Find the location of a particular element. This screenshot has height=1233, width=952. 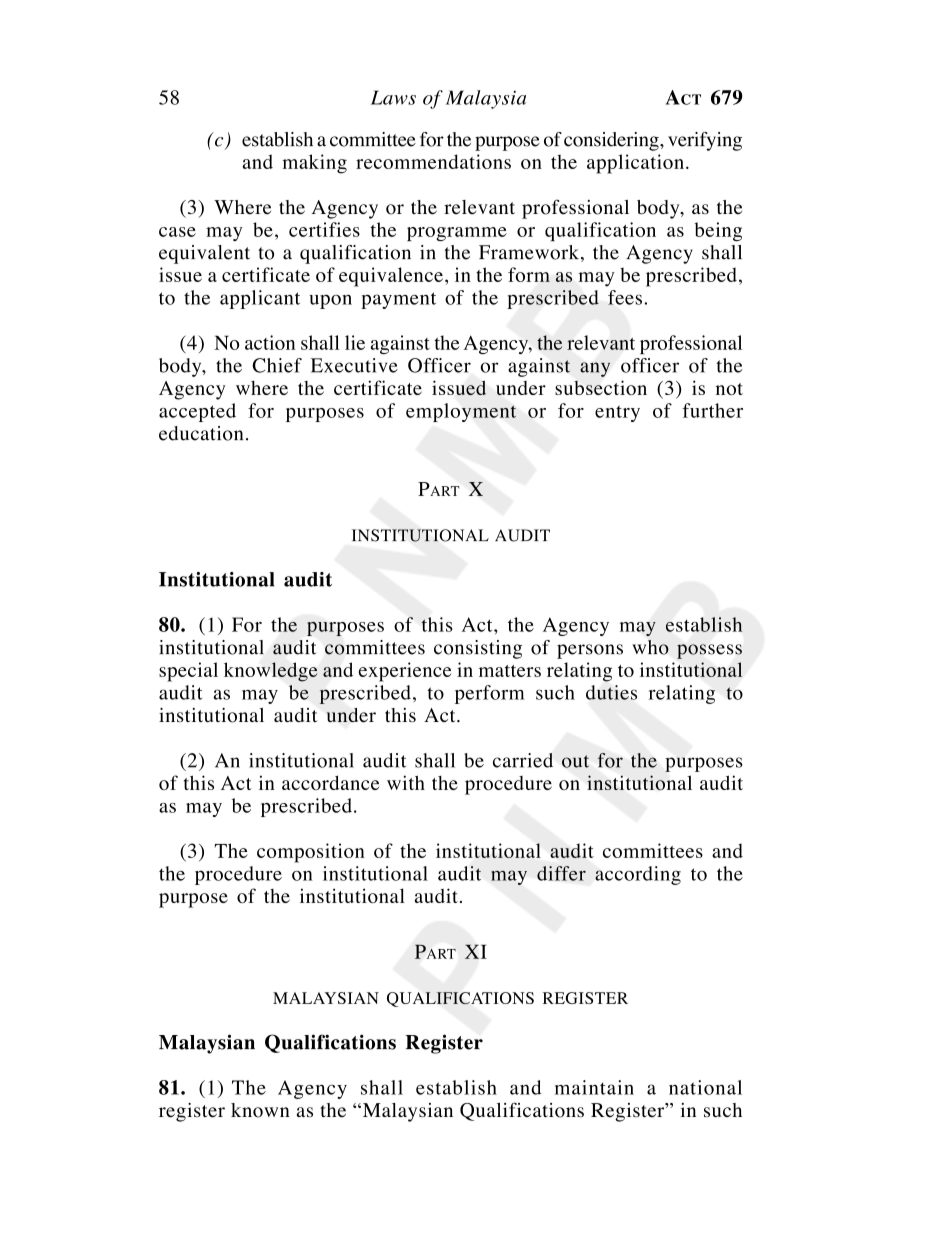

known is located at coordinates (260, 1110).
